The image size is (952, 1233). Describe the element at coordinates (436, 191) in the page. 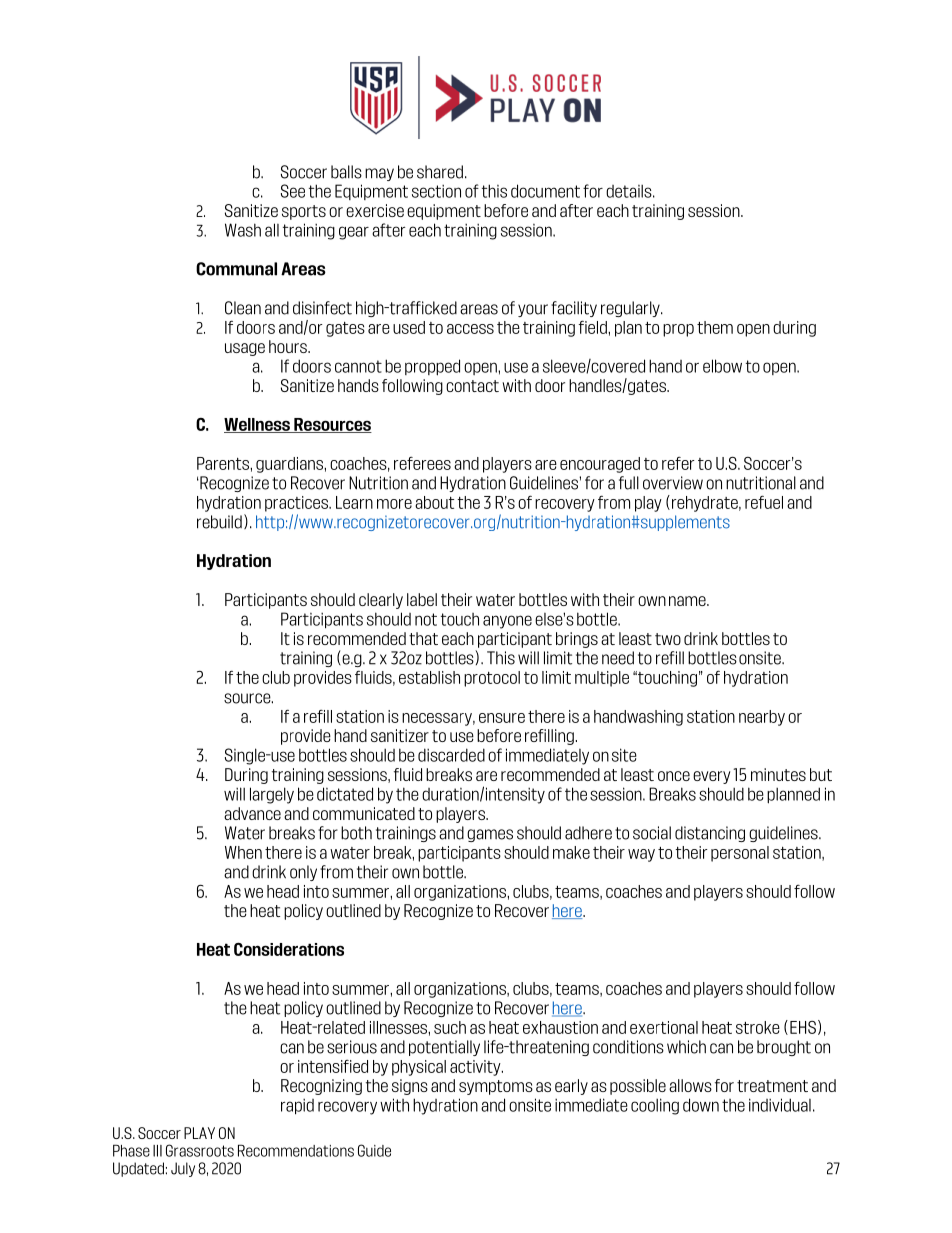

I see `section` at that location.
